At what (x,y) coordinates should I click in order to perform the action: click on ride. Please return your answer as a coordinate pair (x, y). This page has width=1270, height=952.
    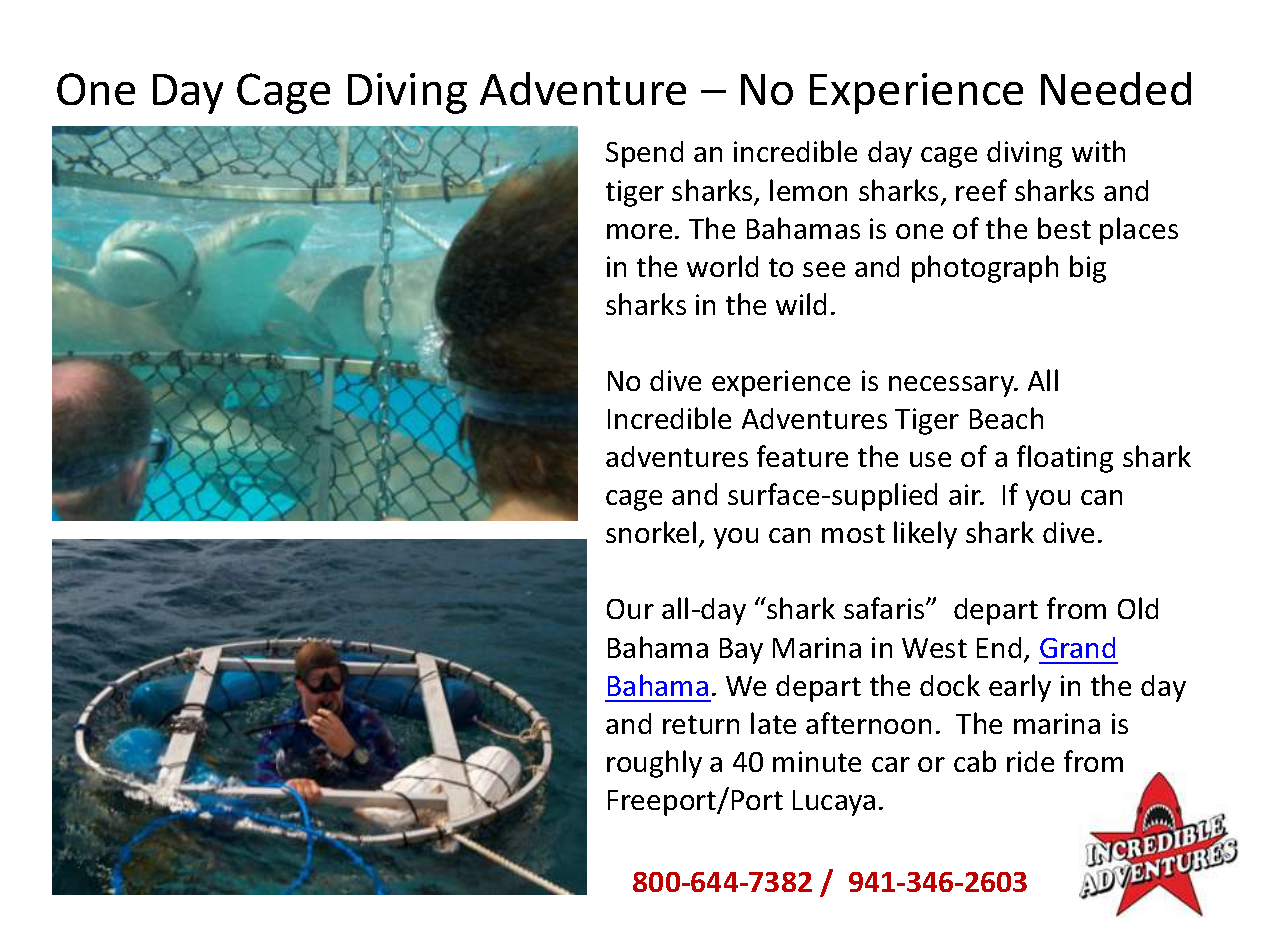
    Looking at the image, I should click on (1030, 761).
